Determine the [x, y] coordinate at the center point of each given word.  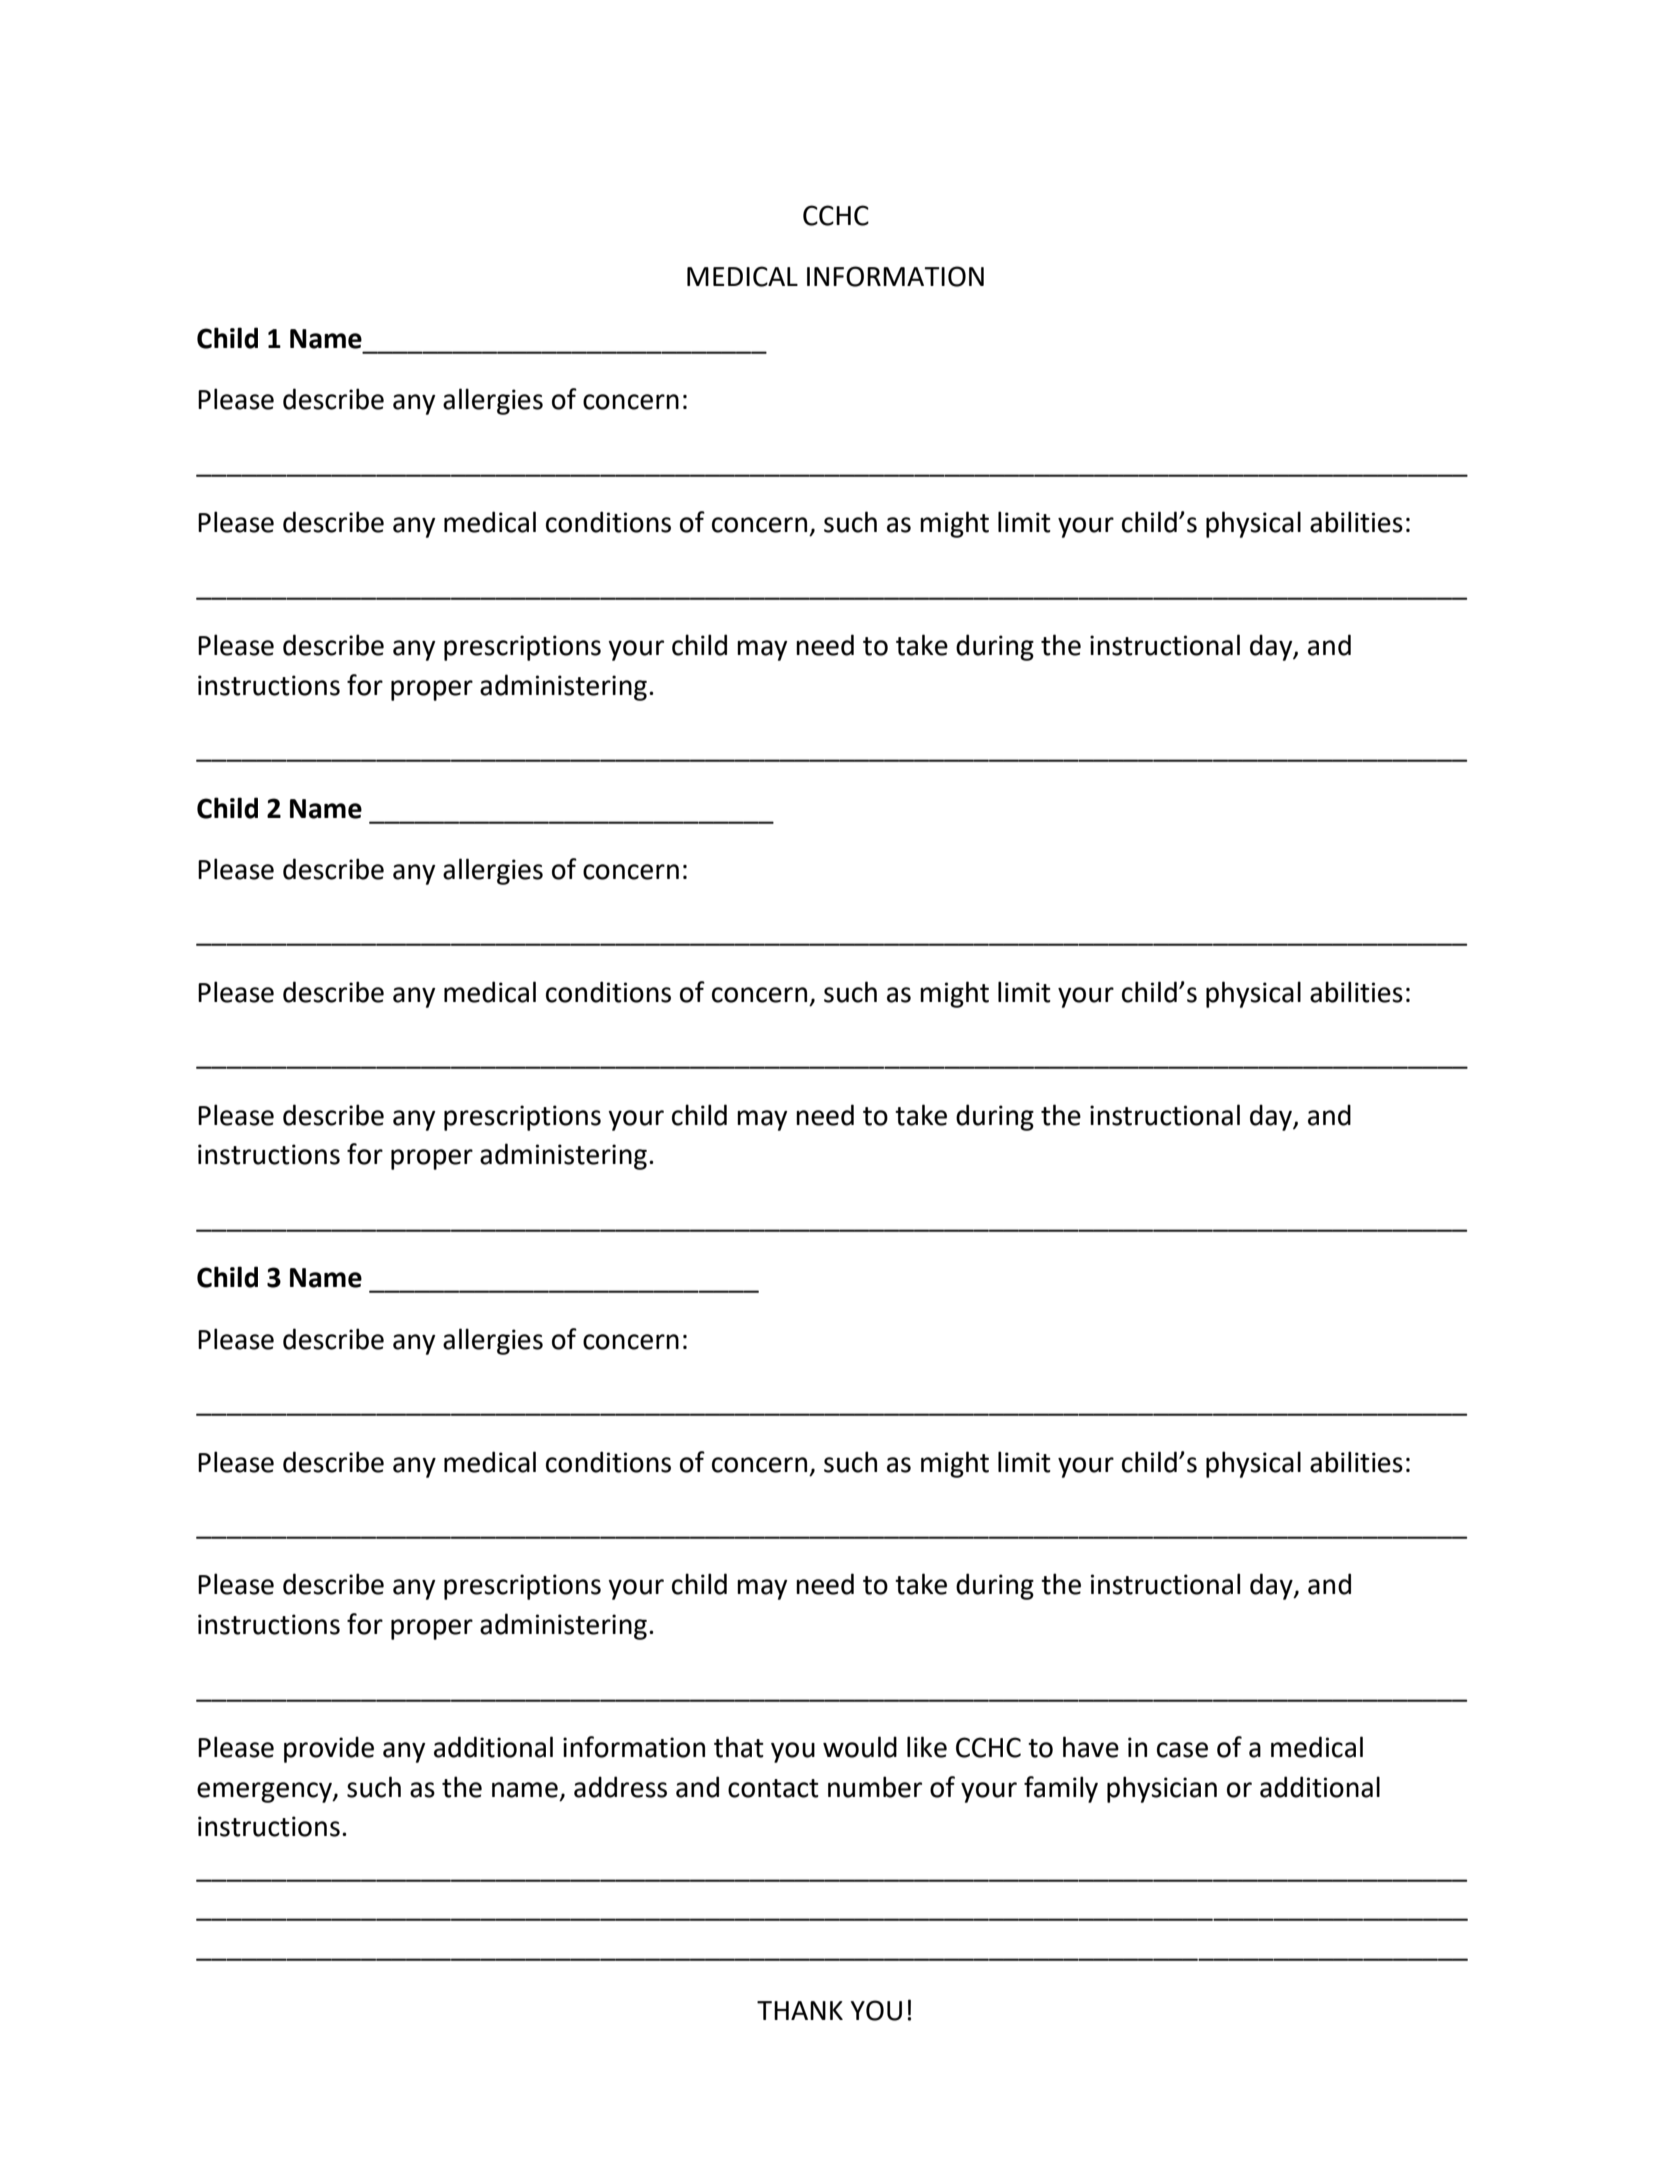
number [875, 1787]
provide [329, 1749]
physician [1162, 1789]
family [1061, 1789]
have [1091, 1747]
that [739, 1747]
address [620, 1787]
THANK [800, 2010]
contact [773, 1788]
